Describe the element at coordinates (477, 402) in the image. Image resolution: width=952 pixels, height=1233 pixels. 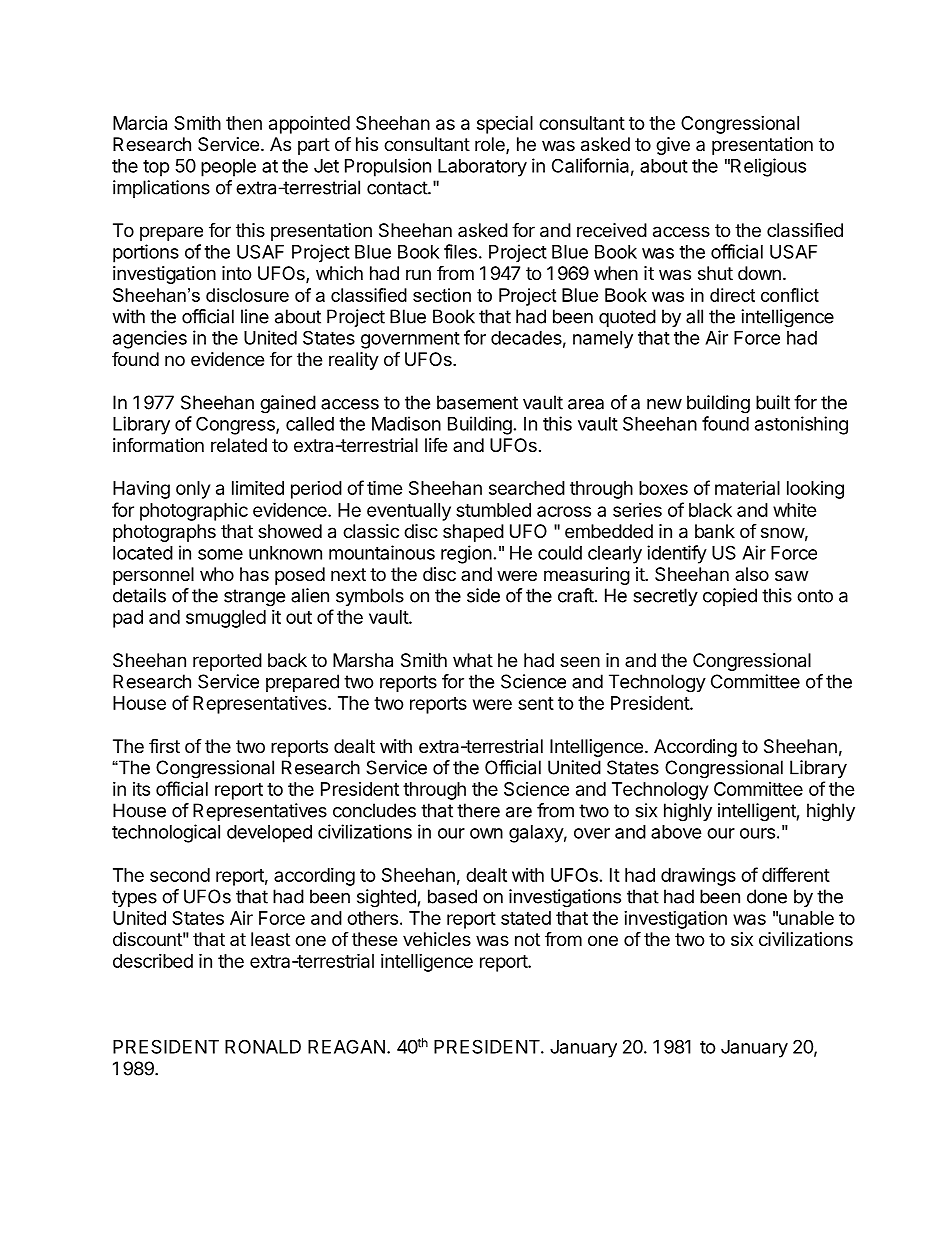
I see `basement` at that location.
